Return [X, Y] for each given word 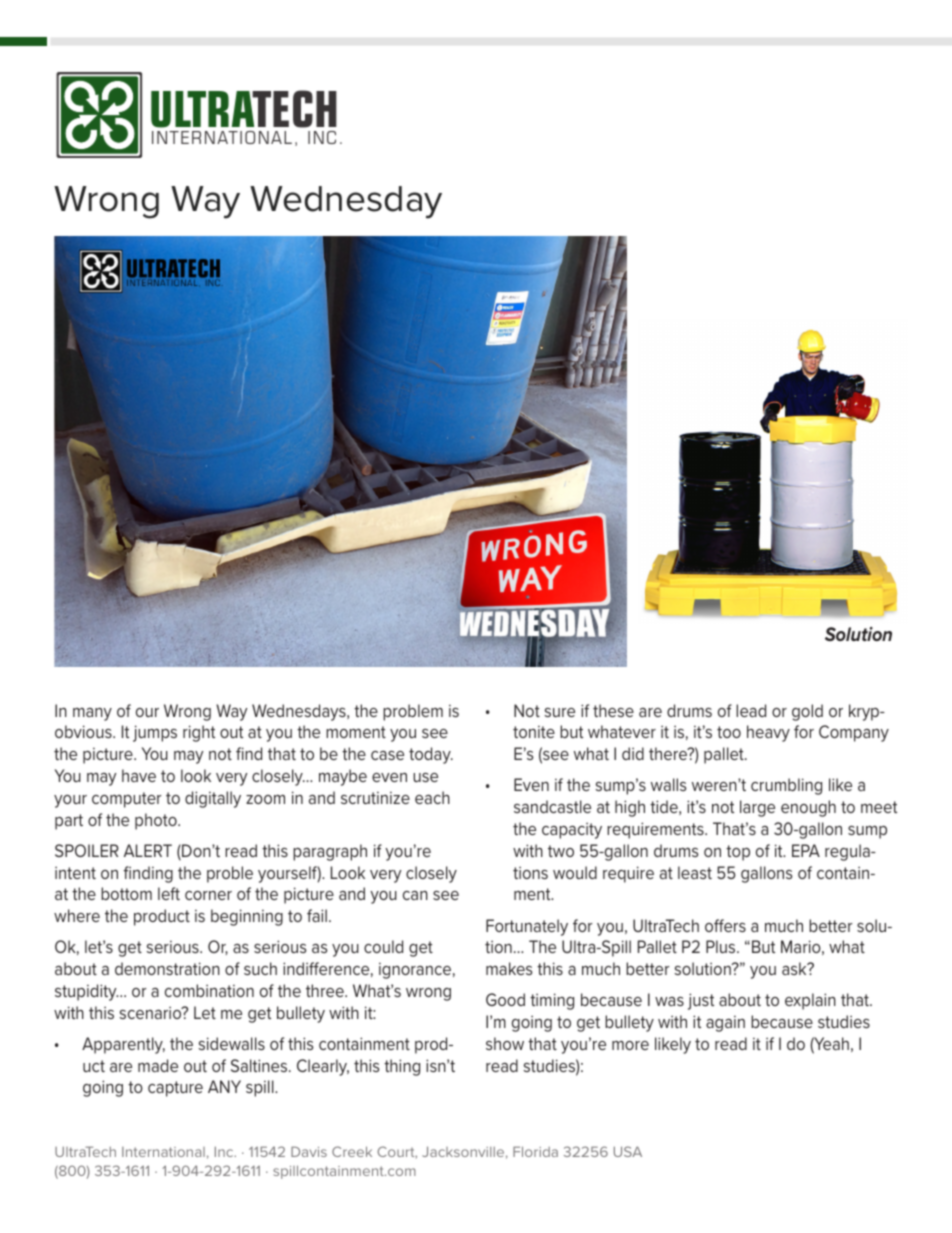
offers [725, 925]
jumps [155, 733]
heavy [768, 733]
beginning [247, 917]
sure [560, 712]
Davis [309, 1151]
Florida [535, 1151]
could [383, 946]
